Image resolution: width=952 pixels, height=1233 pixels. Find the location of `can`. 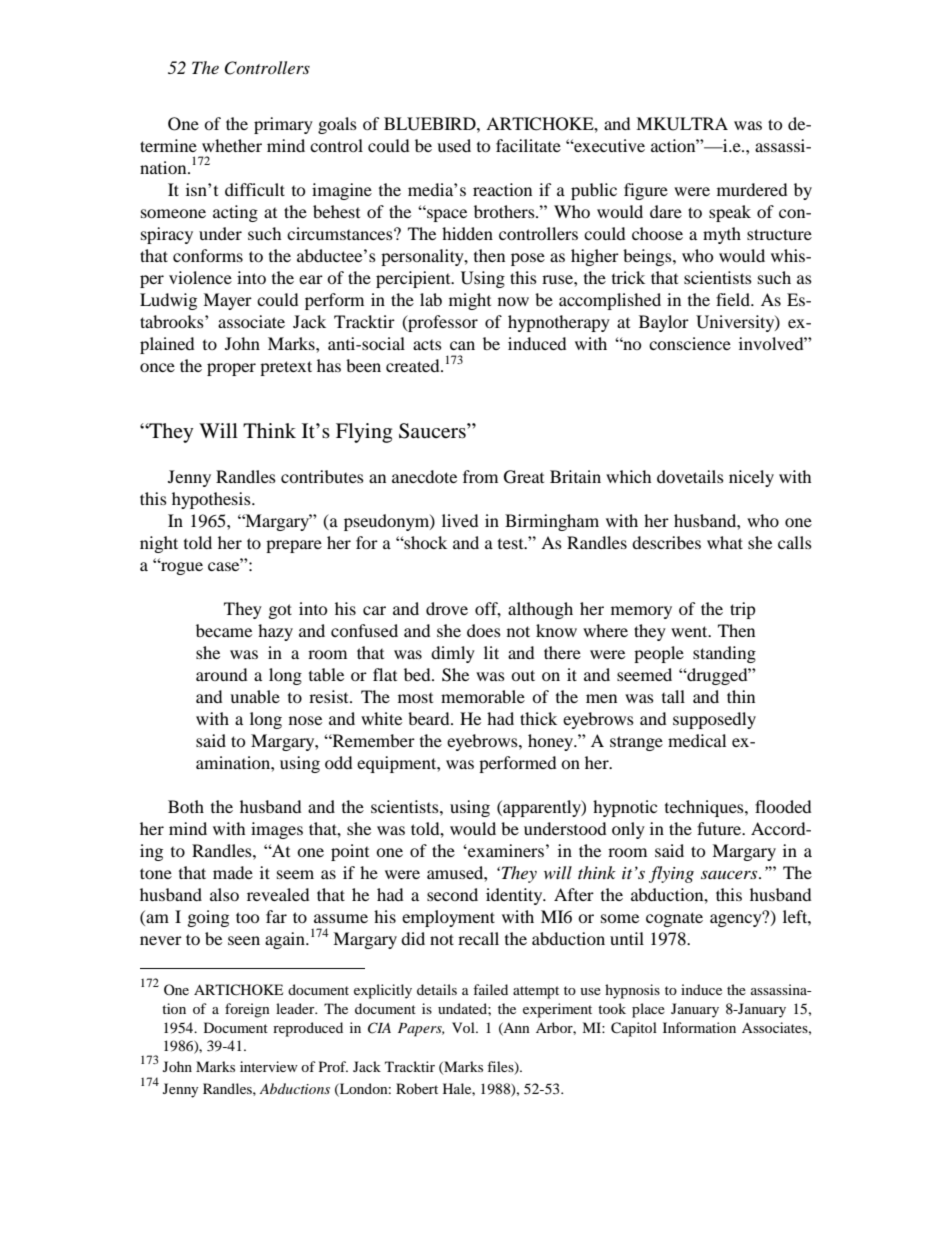

can is located at coordinates (462, 345).
